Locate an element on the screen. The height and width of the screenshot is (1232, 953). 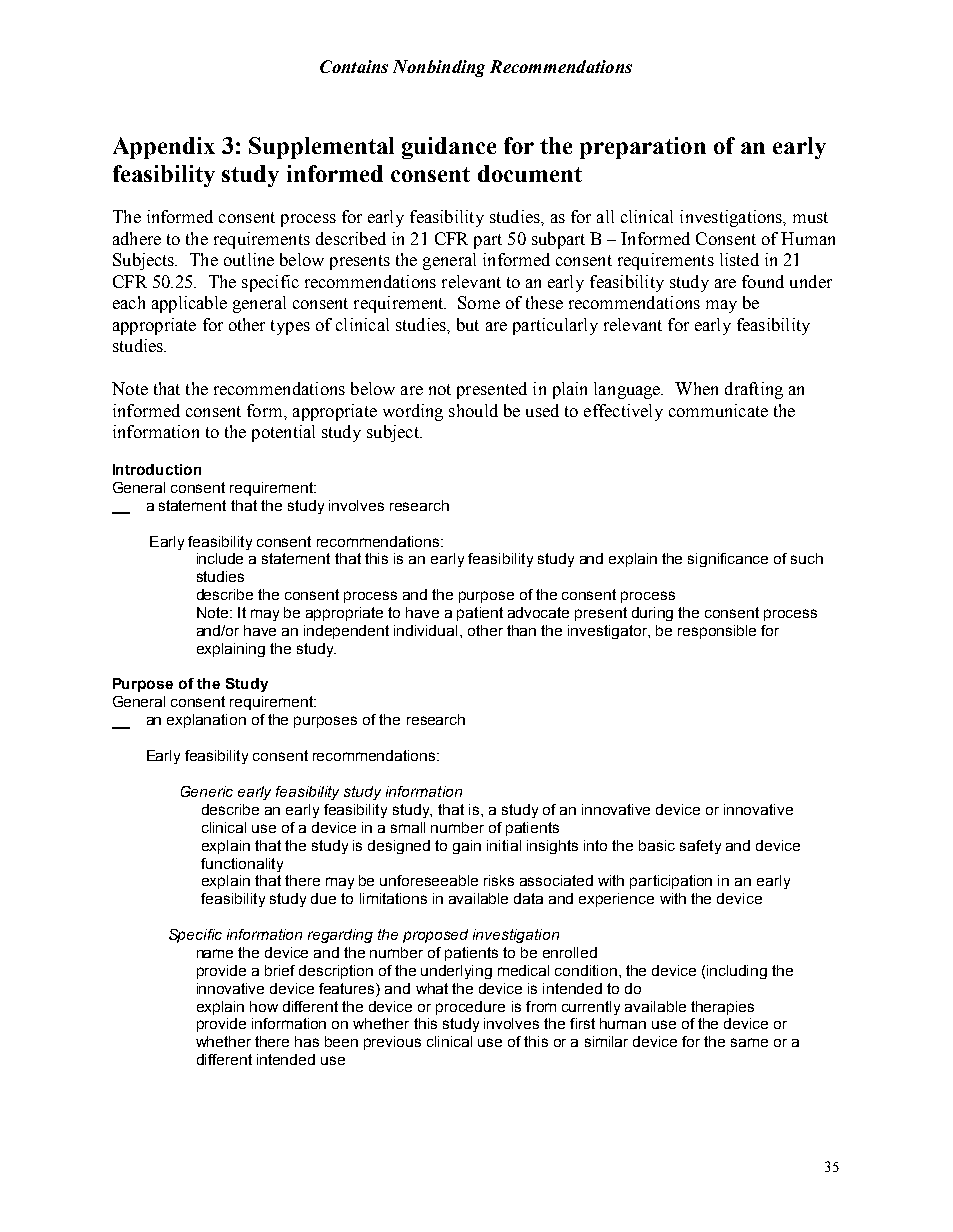
significance is located at coordinates (728, 560).
